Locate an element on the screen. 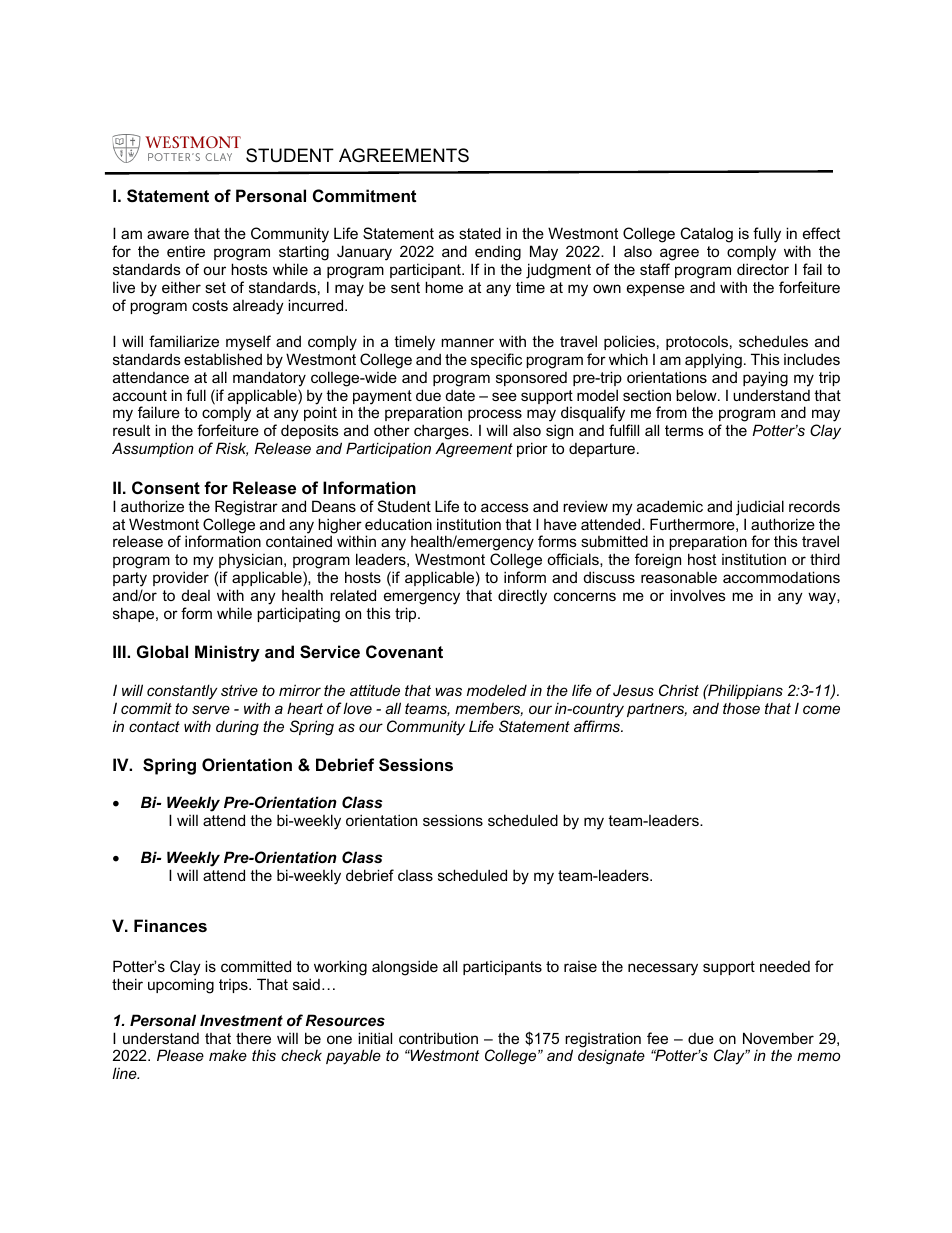 The height and width of the screenshot is (1233, 952). during is located at coordinates (237, 728).
